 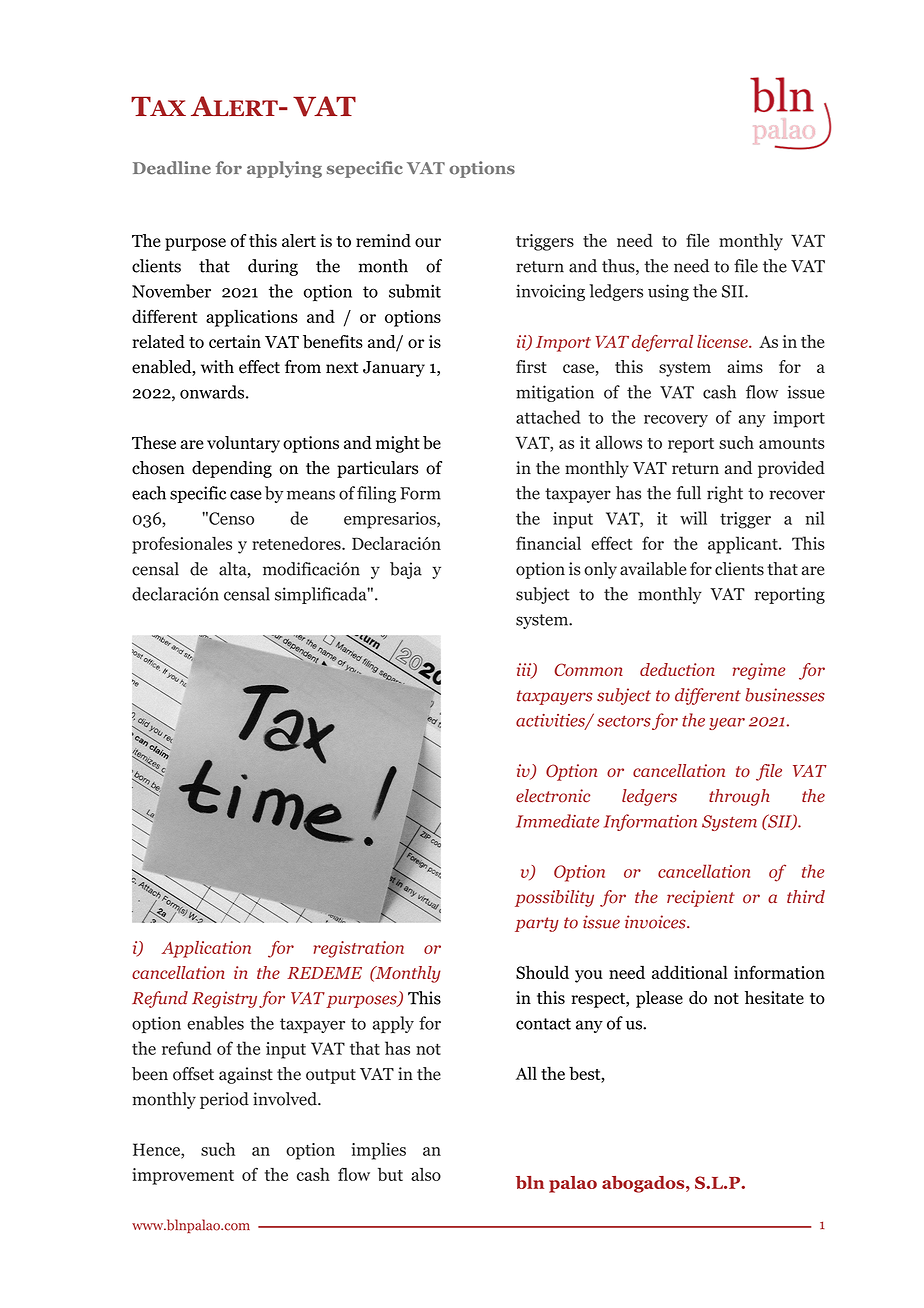 I want to click on baja, so click(x=406, y=570).
